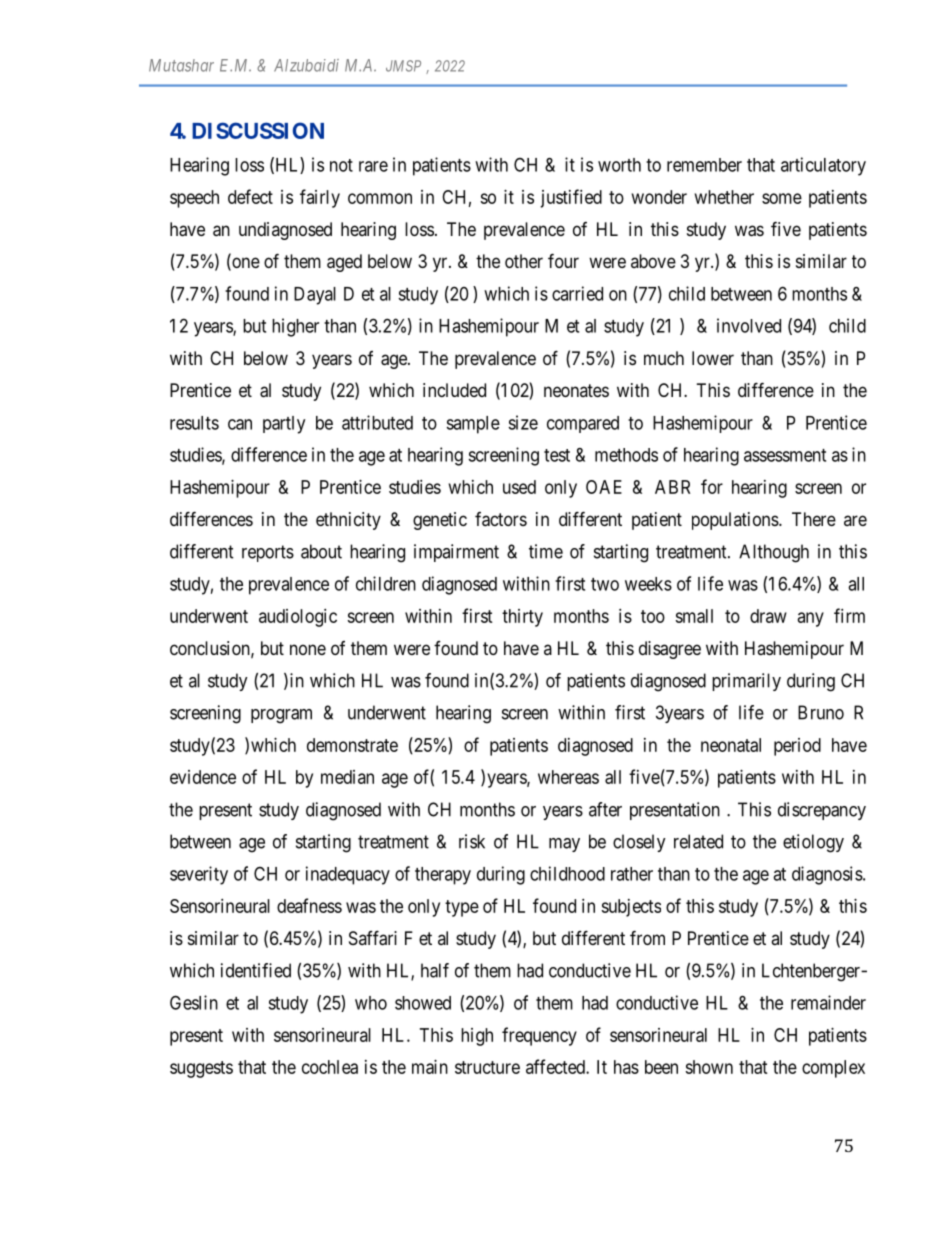  I want to click on cochlea, so click(330, 1067).
